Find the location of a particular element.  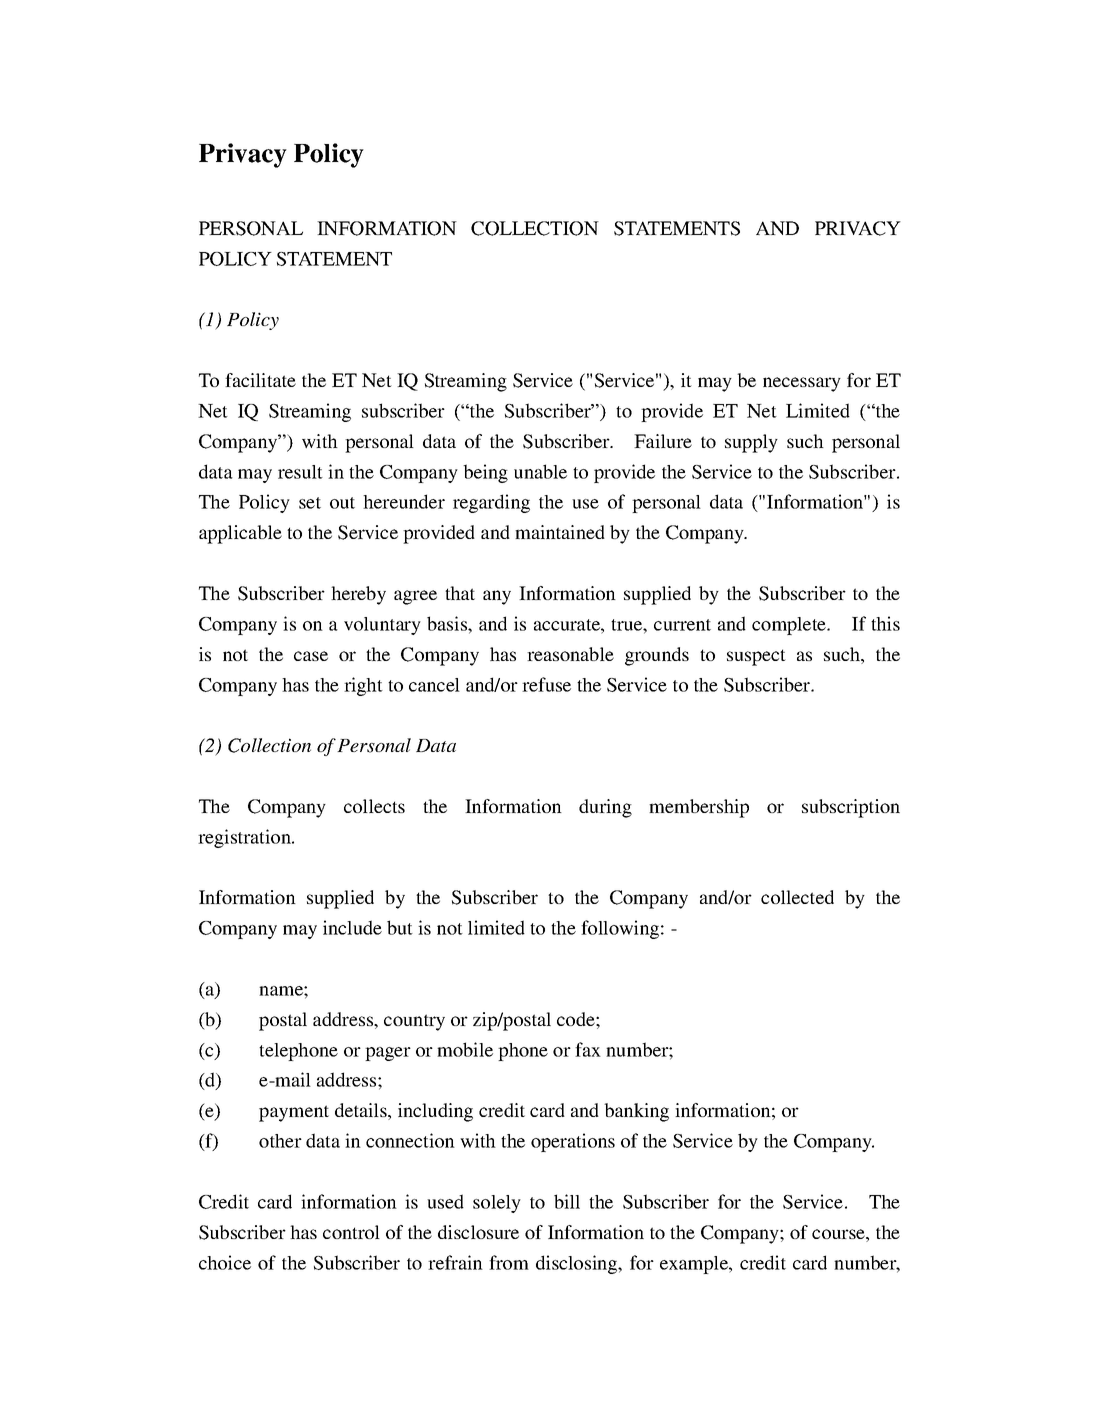

fax is located at coordinates (588, 1049).
